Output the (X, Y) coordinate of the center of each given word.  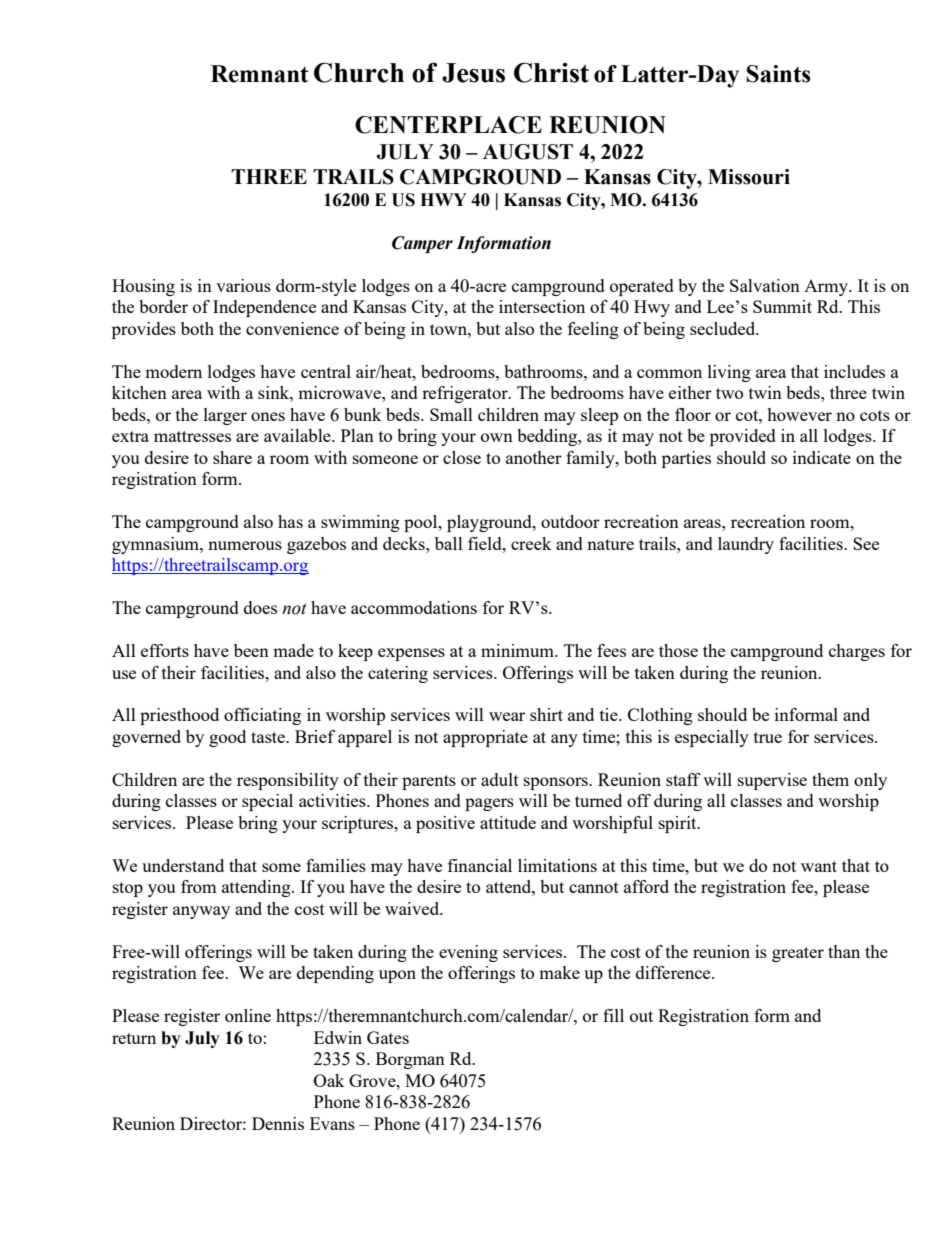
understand (183, 865)
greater (798, 954)
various (243, 285)
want (819, 866)
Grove (373, 1080)
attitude (508, 822)
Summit (782, 306)
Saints (779, 74)
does (260, 607)
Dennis (278, 1123)
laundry (746, 545)
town (449, 329)
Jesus (473, 73)
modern (173, 371)
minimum (518, 650)
